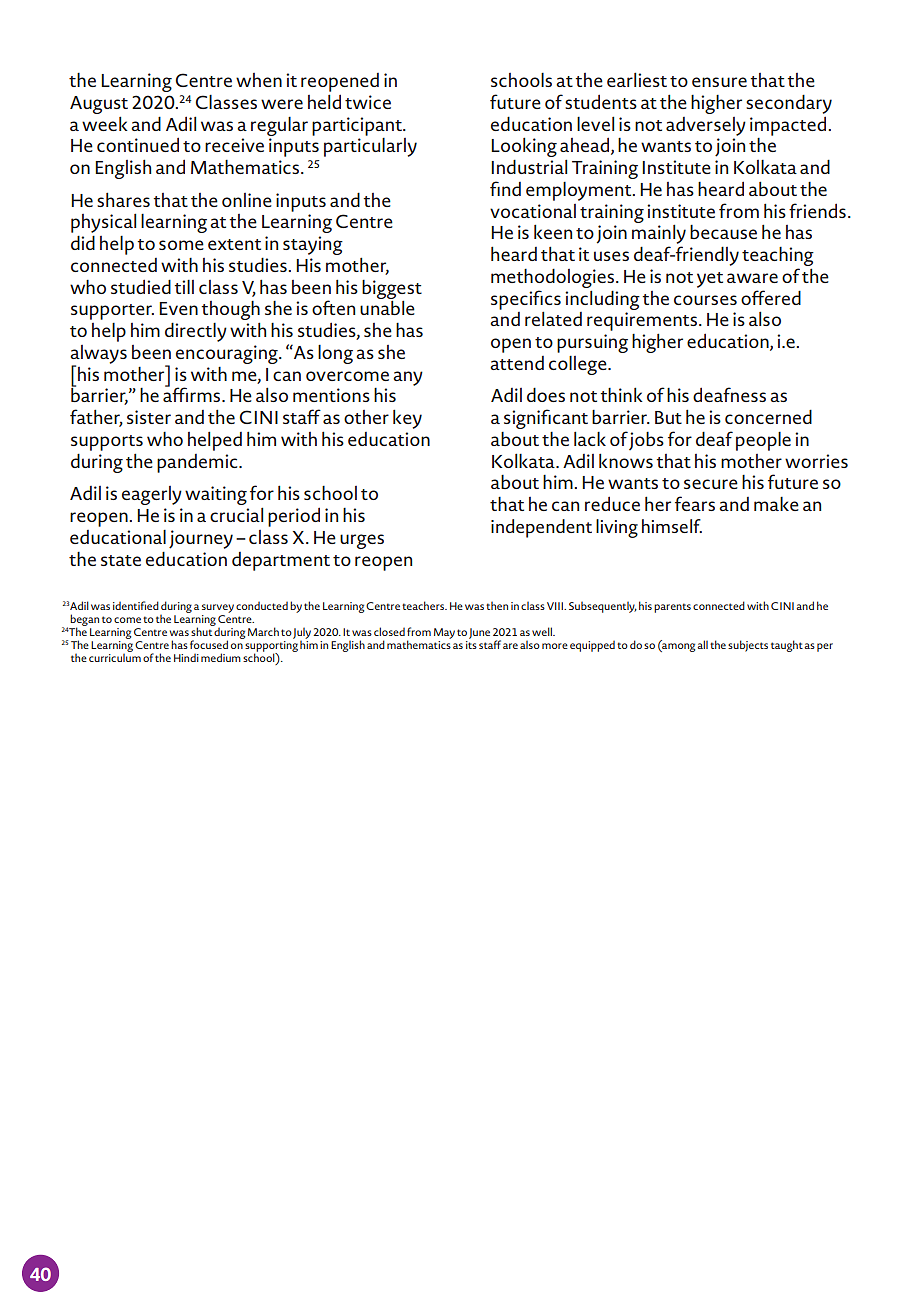  Describe the element at coordinates (387, 307) in the screenshot. I see `unable` at that location.
